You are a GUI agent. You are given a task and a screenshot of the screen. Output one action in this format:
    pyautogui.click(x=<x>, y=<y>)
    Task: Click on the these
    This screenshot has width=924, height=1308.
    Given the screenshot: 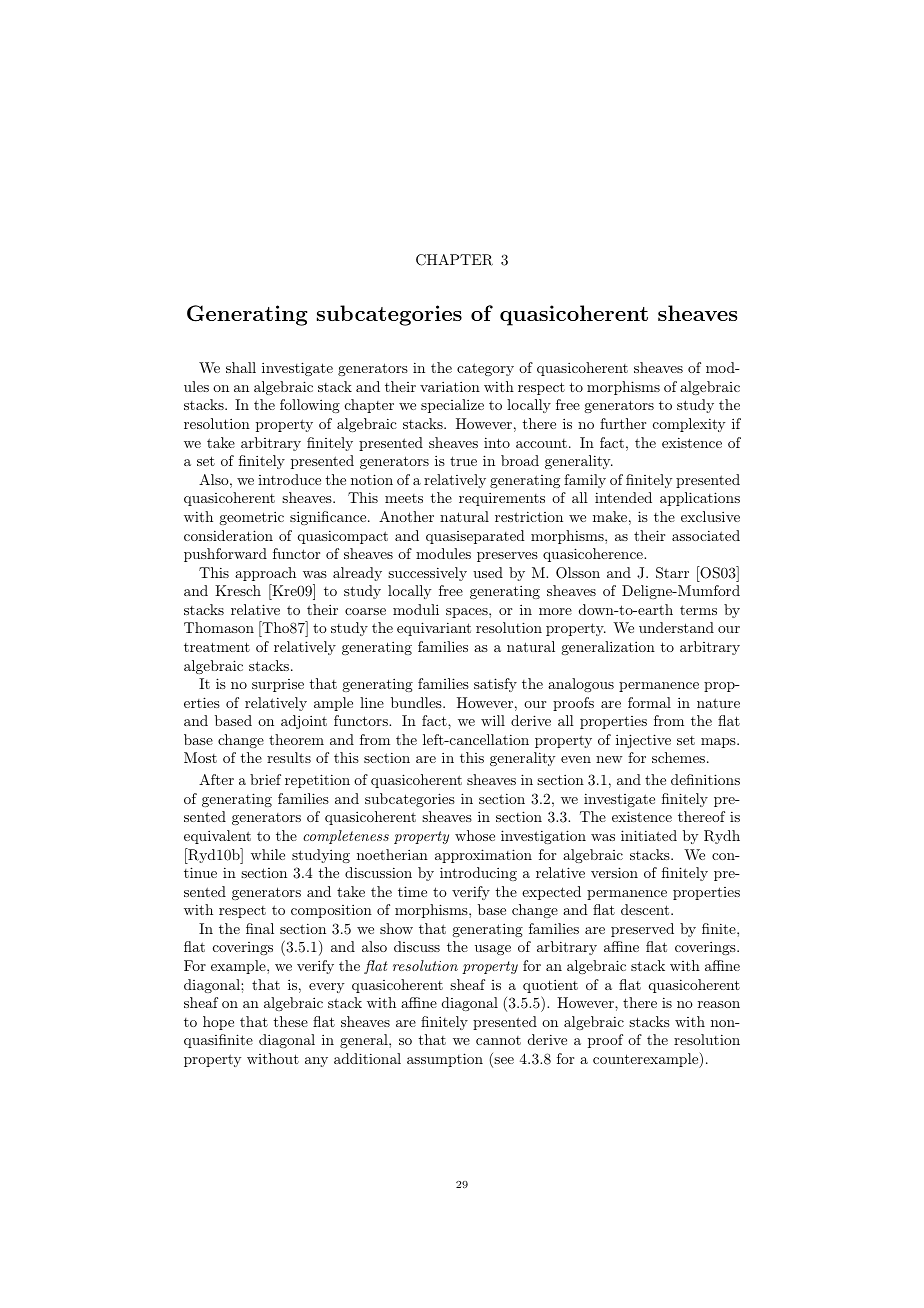 What is the action you would take?
    pyautogui.click(x=291, y=1021)
